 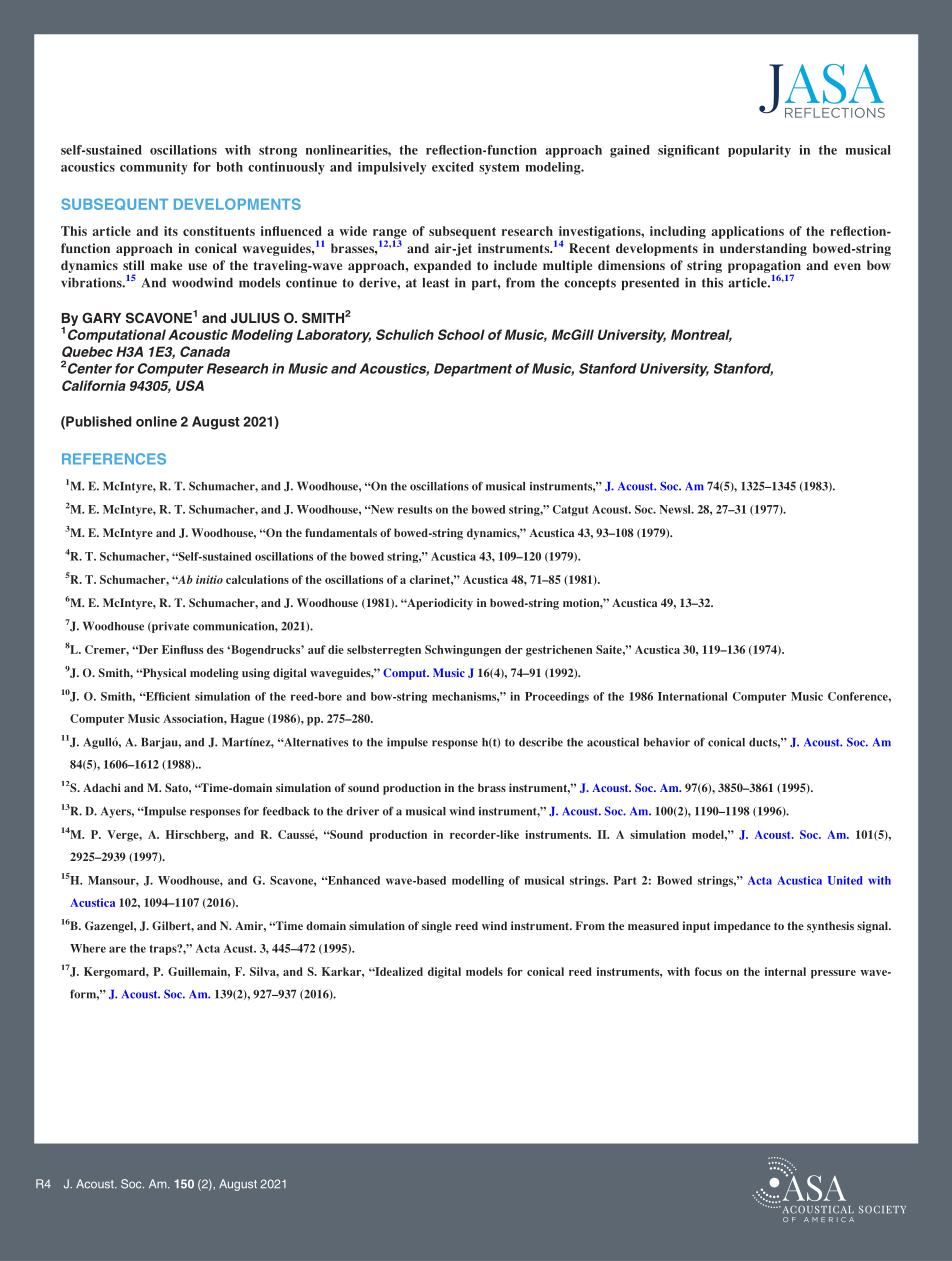 What do you see at coordinates (117, 949) in the image?
I see `are` at bounding box center [117, 949].
